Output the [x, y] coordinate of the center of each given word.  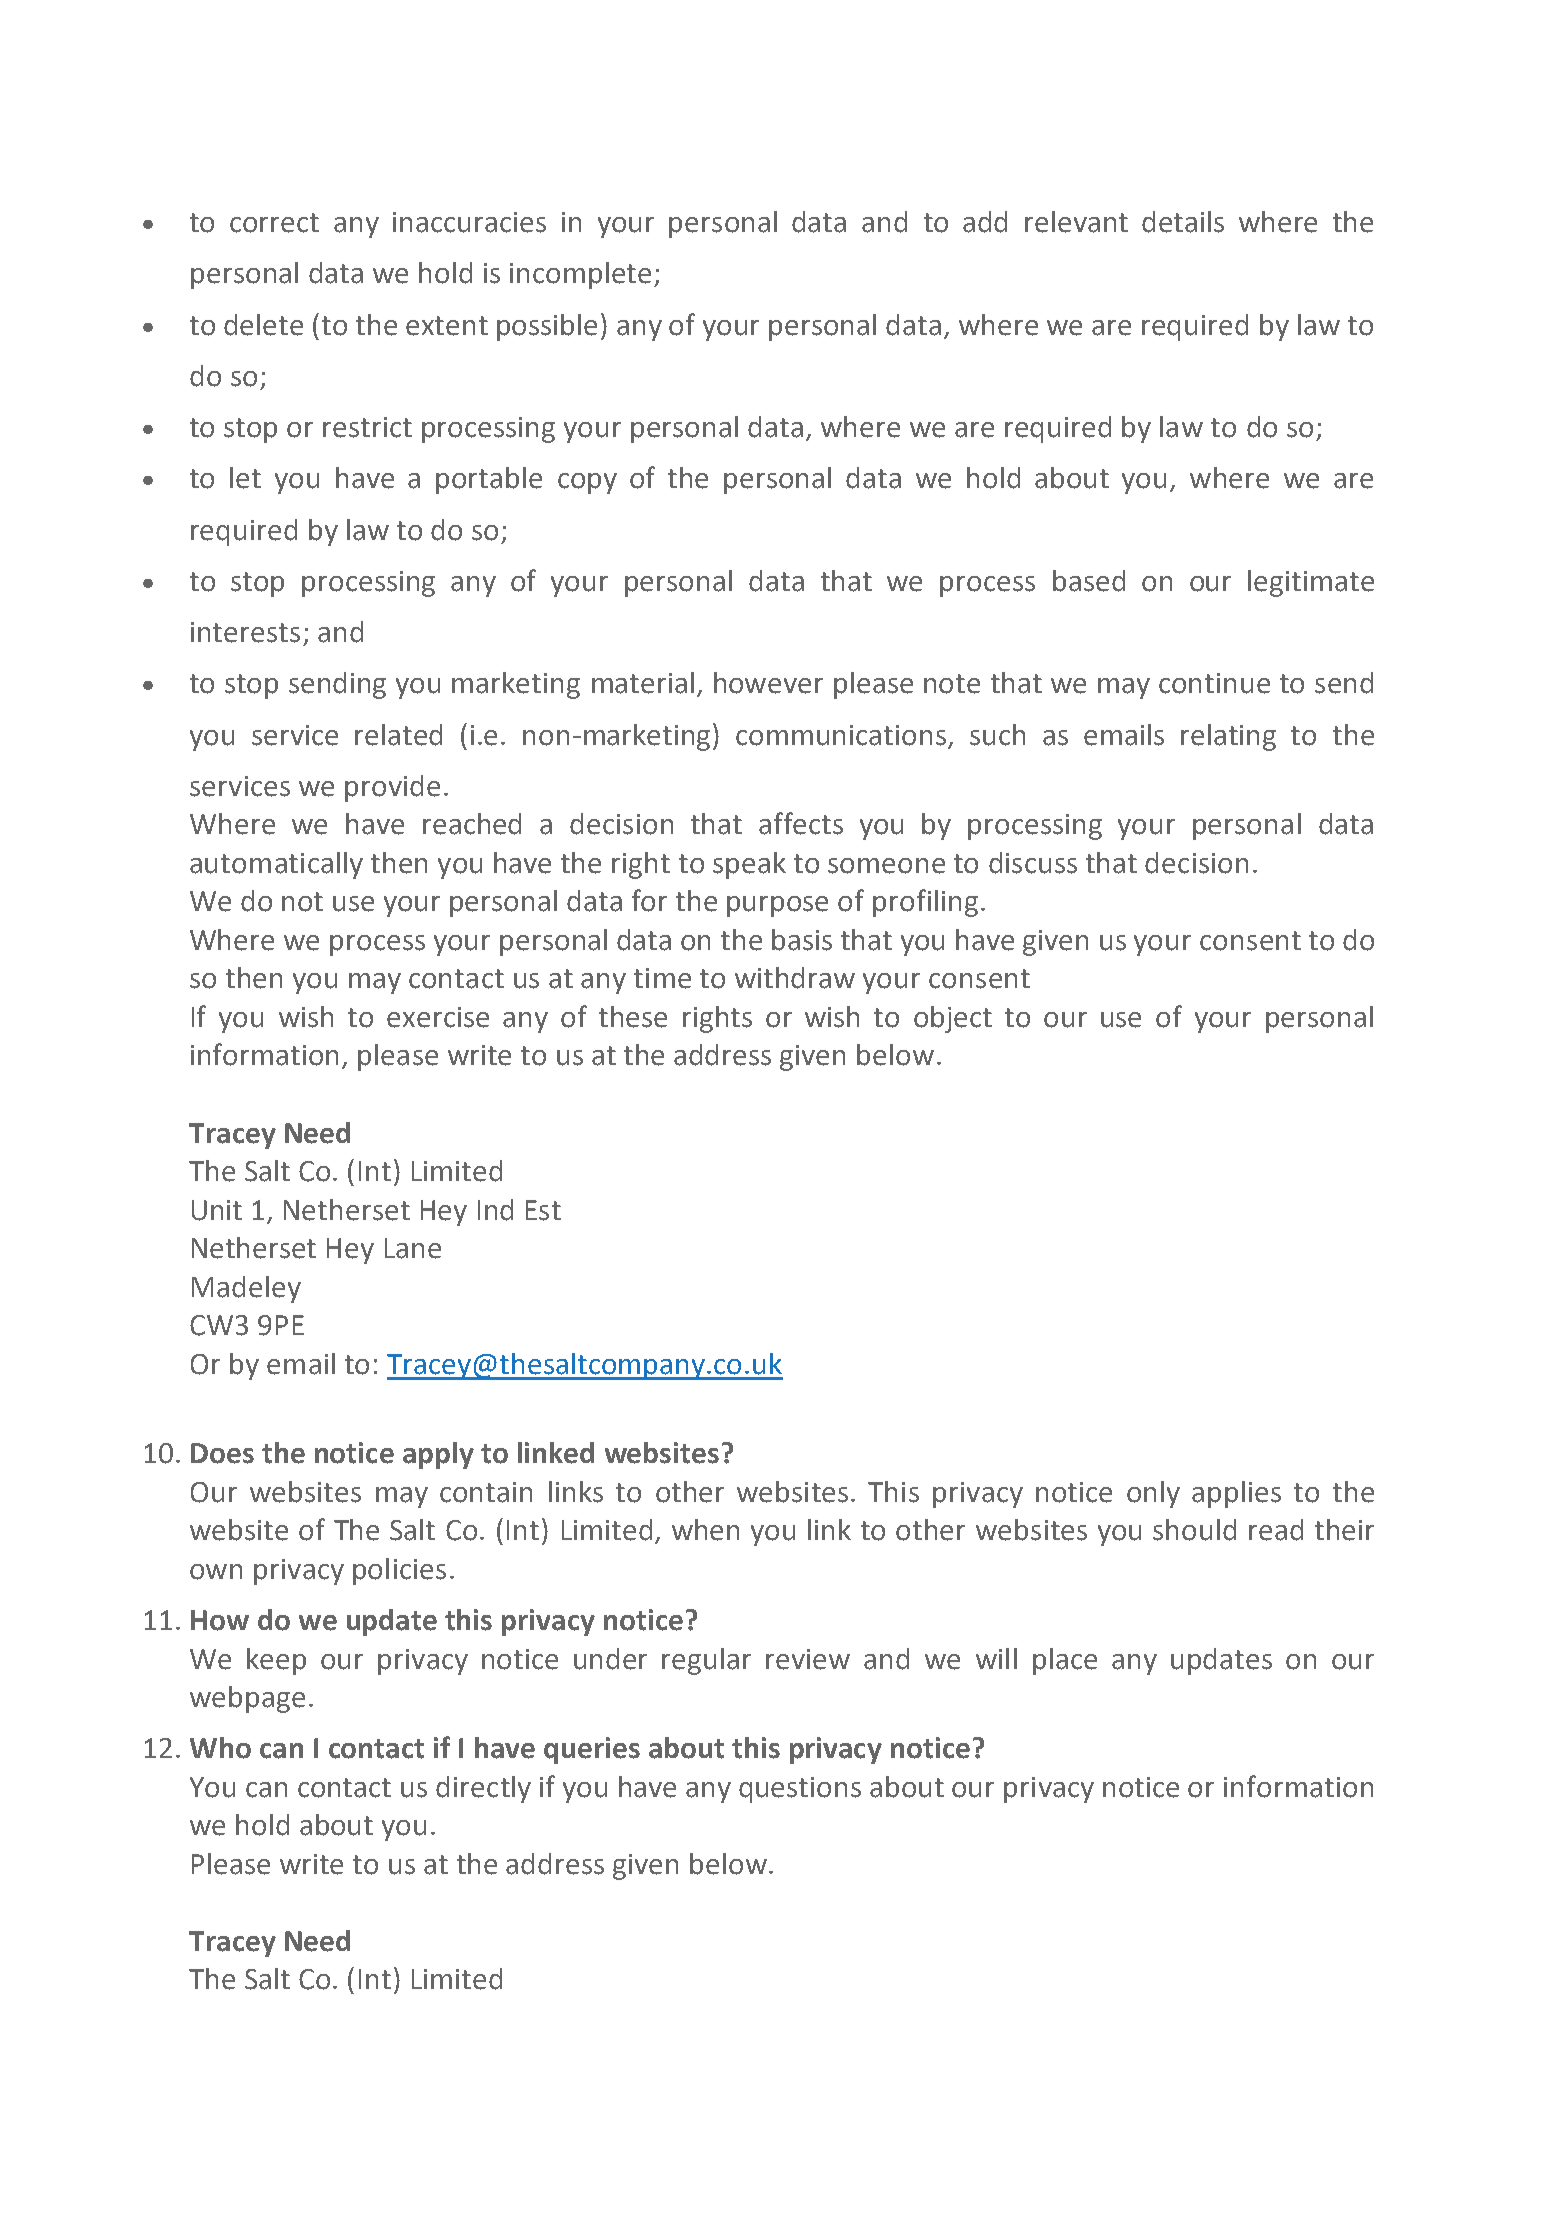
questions [800, 1790]
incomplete [580, 275]
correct [274, 223]
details [1183, 222]
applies [1236, 1494]
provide [392, 788]
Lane [413, 1248]
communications [842, 736]
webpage [247, 1699]
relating [1228, 737]
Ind [495, 1210]
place [1065, 1661]
